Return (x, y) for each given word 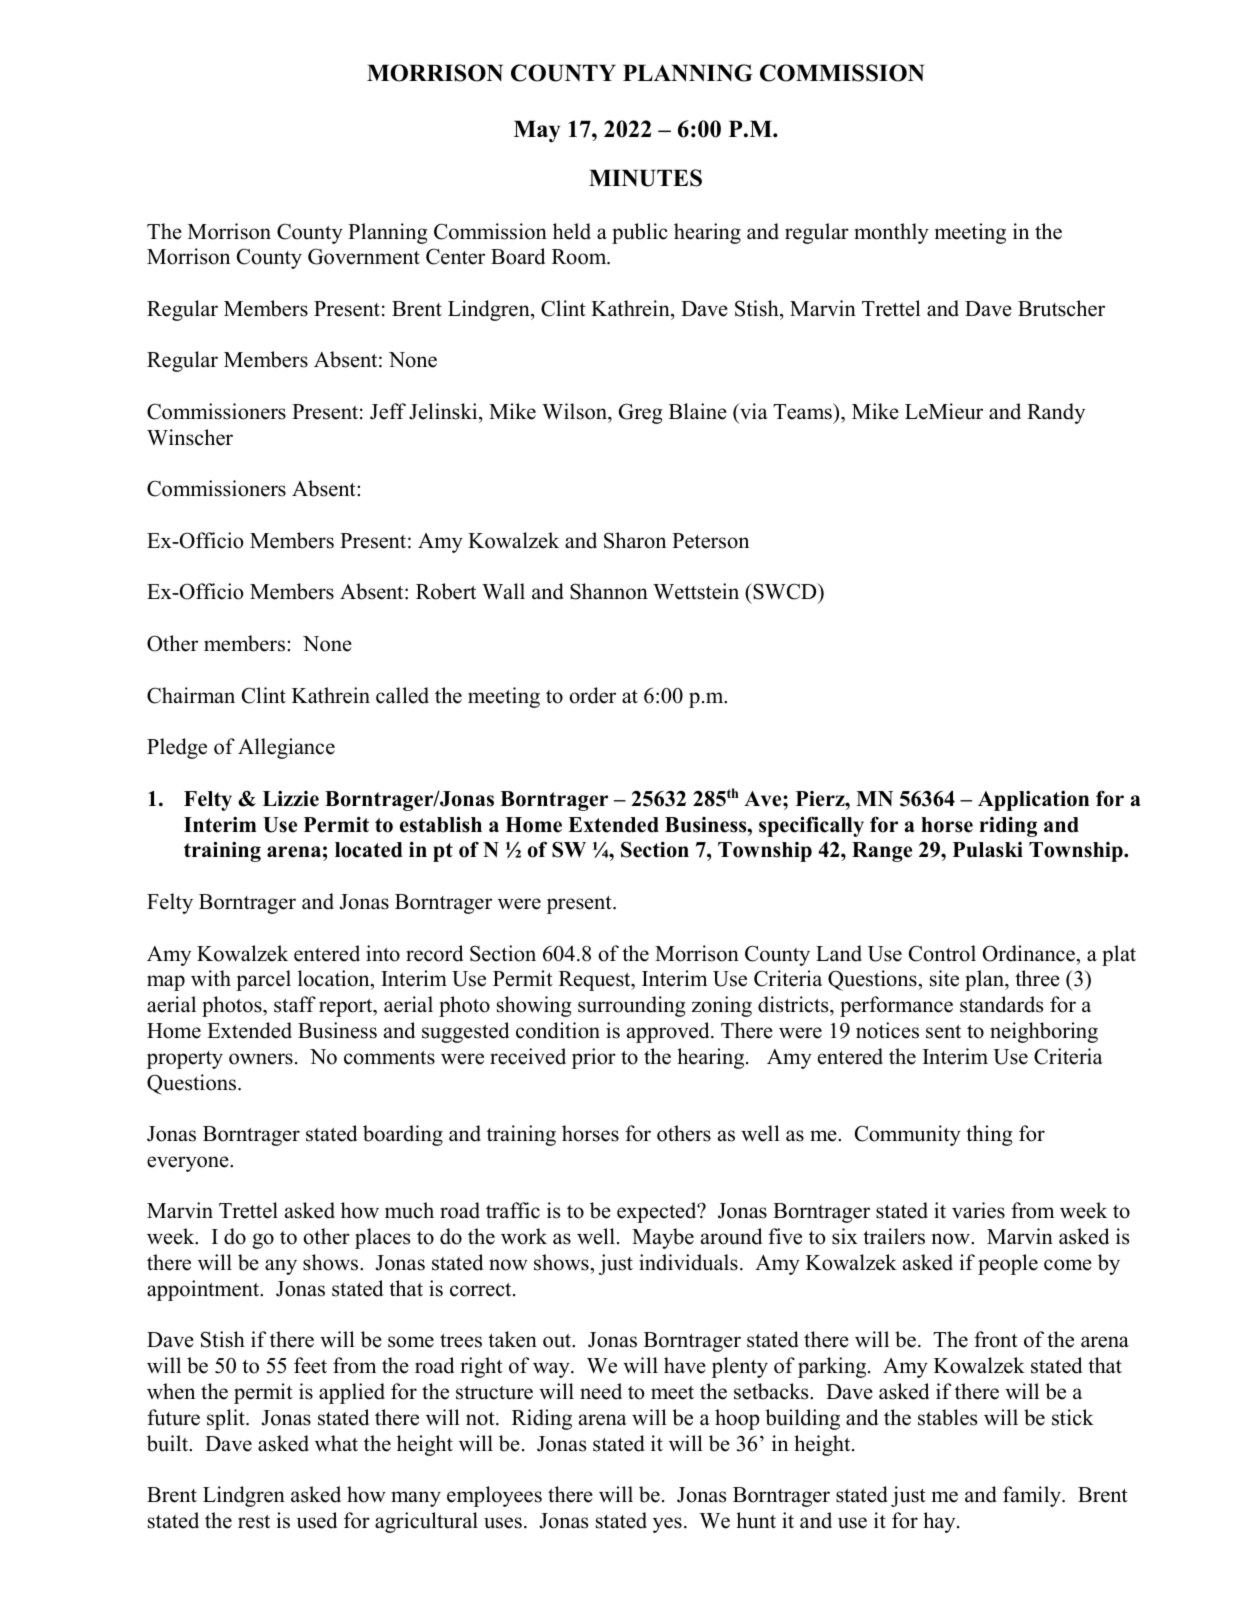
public (640, 233)
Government (364, 256)
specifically (811, 826)
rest (254, 1522)
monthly (891, 233)
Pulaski (988, 850)
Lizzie (291, 798)
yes (667, 1525)
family (1033, 1496)
